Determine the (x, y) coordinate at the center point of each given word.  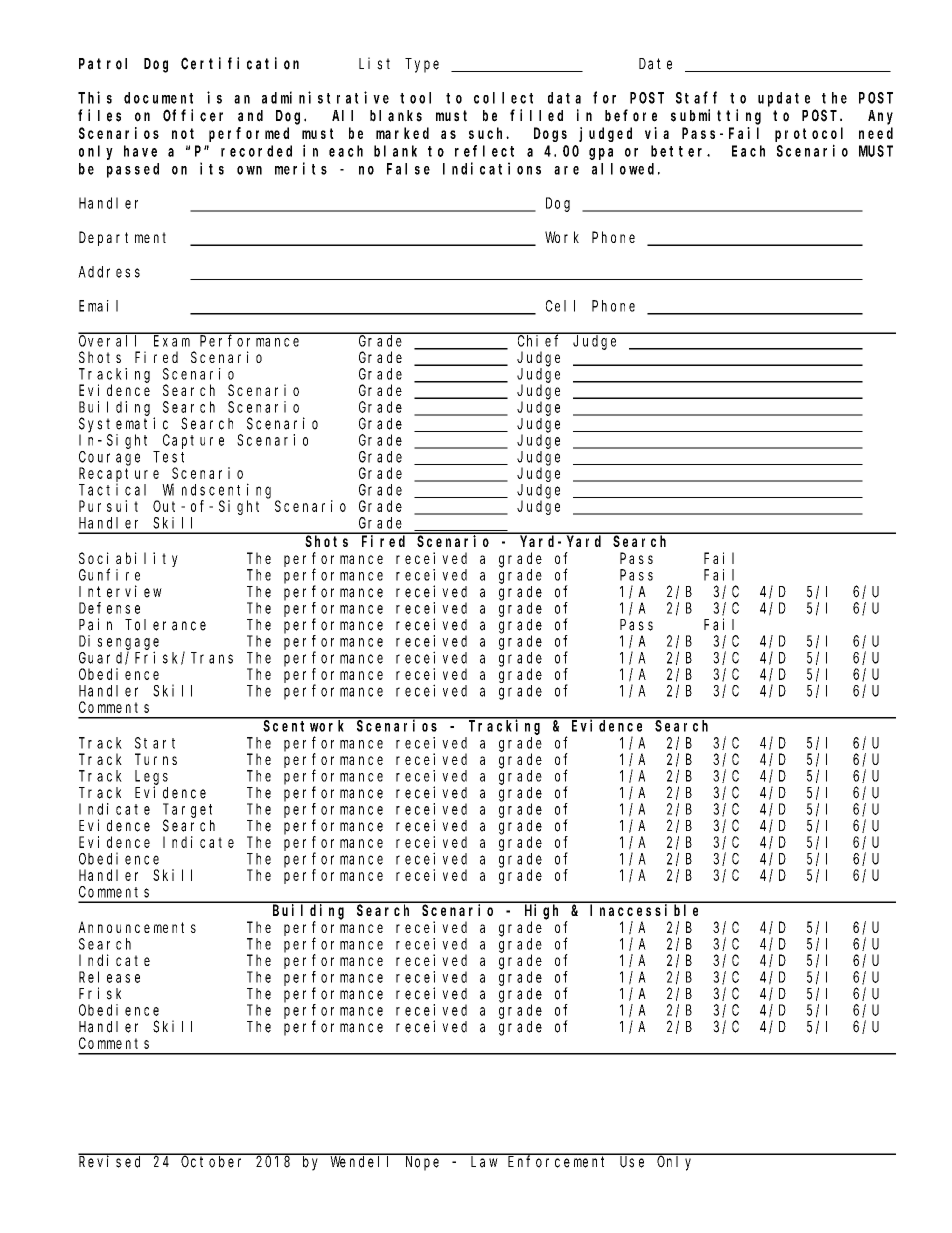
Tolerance (165, 625)
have (140, 151)
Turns (156, 759)
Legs (151, 777)
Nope (422, 1163)
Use (632, 1162)
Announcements (137, 927)
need (876, 133)
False (408, 169)
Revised (112, 1161)
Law (484, 1162)
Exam (172, 341)
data (564, 98)
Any (880, 117)
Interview (120, 591)
